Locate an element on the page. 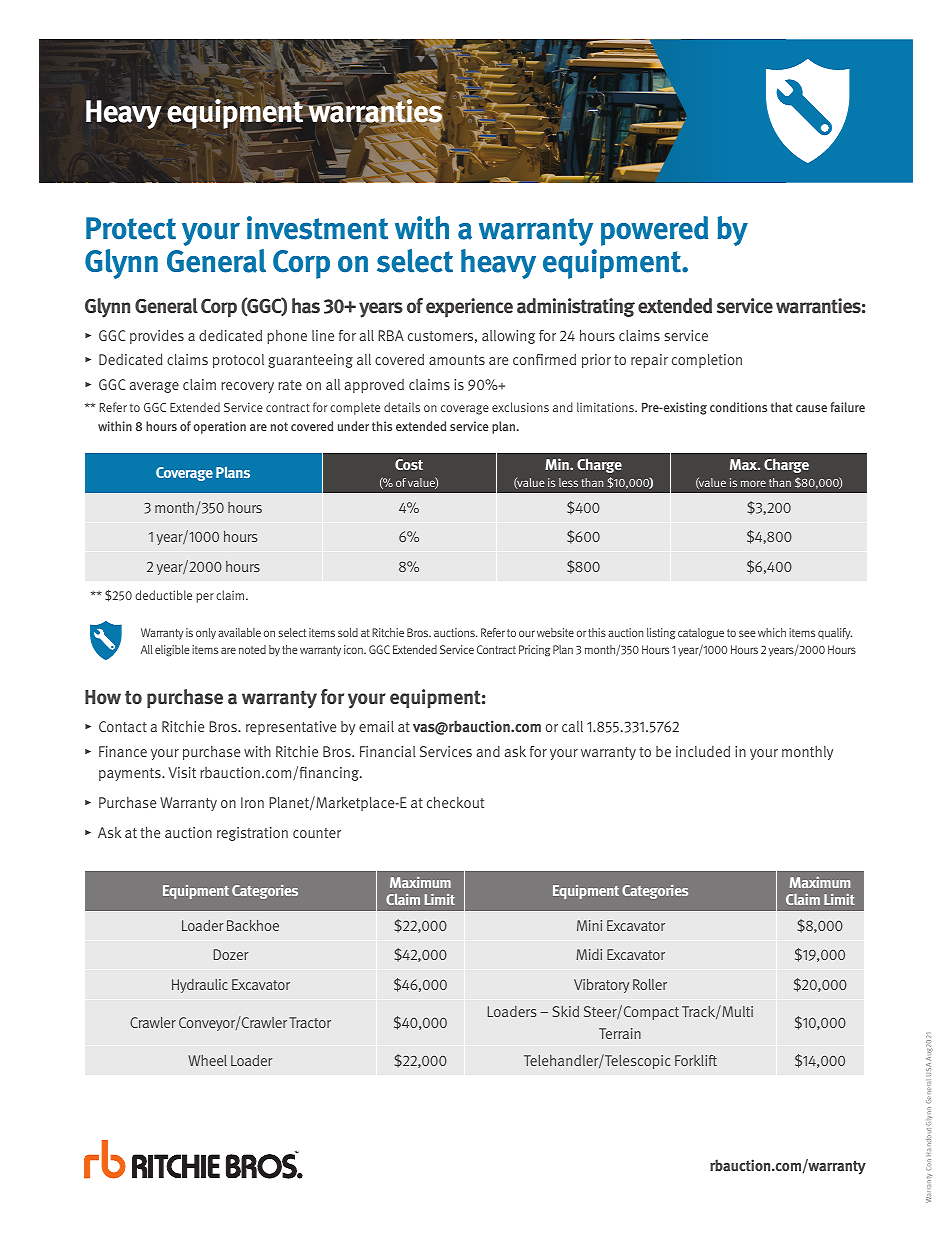  Protect is located at coordinates (131, 228).
